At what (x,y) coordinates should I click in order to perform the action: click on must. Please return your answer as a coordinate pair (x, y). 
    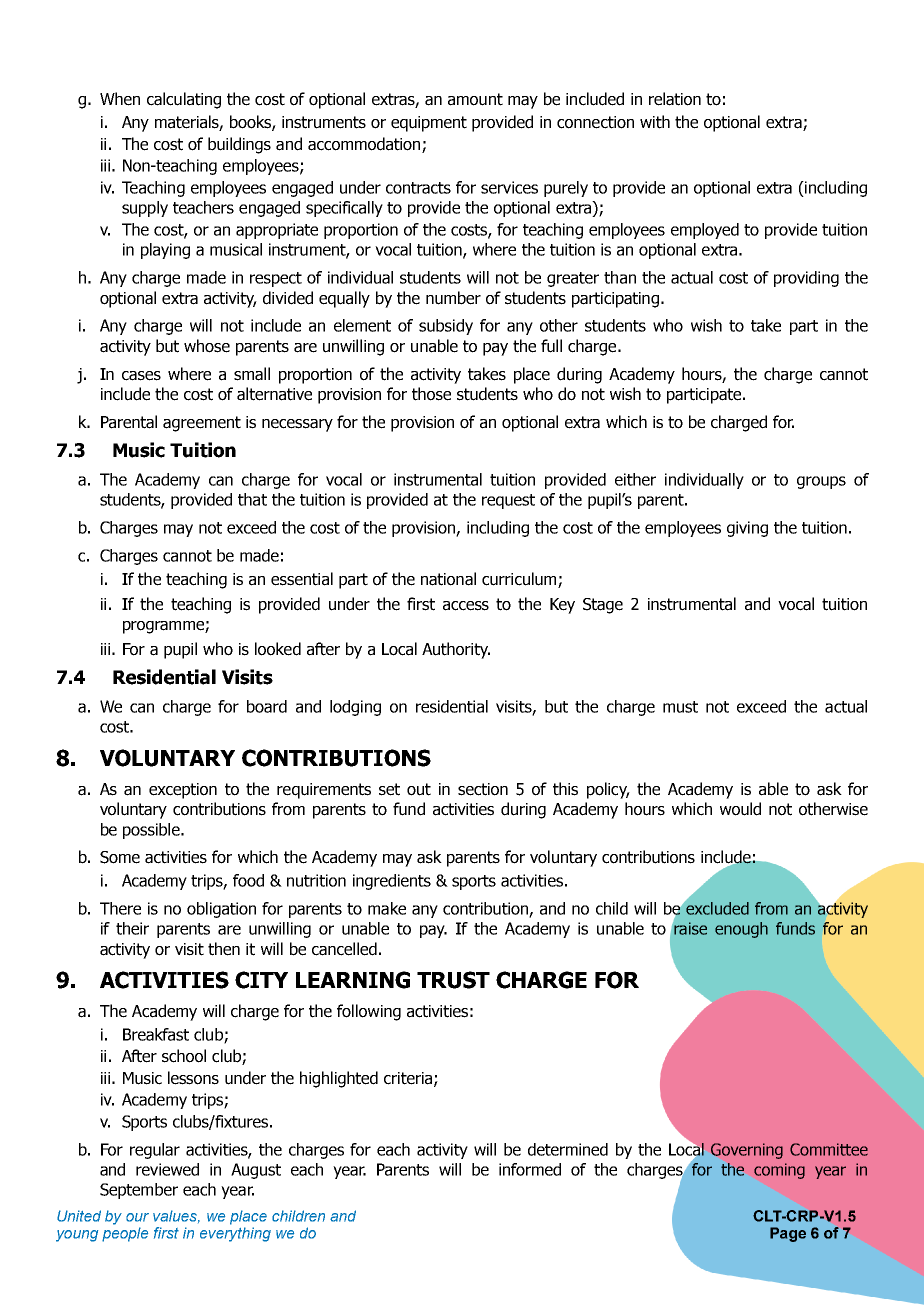
    Looking at the image, I should click on (680, 707).
